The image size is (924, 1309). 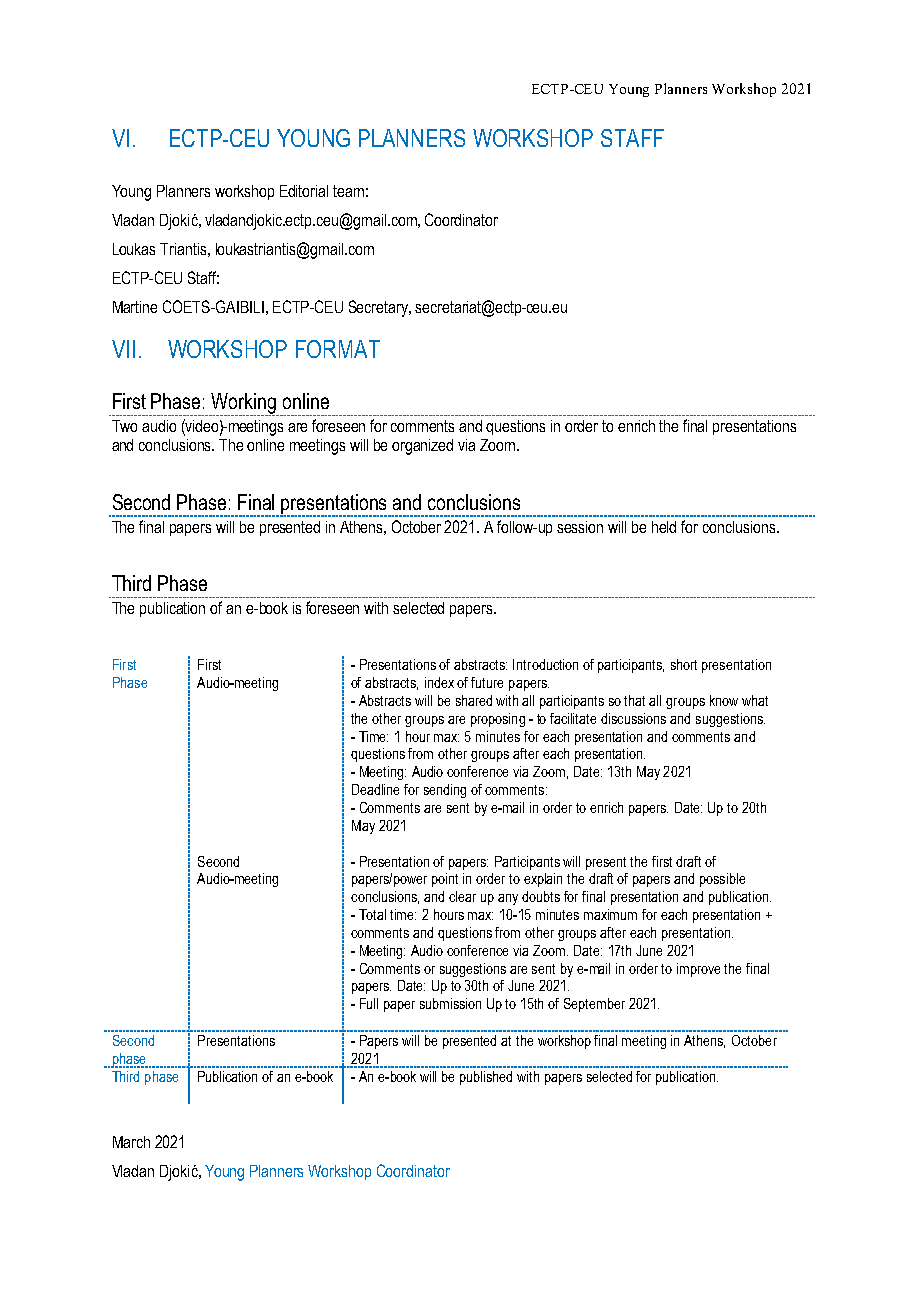 I want to click on Working, so click(x=244, y=404).
